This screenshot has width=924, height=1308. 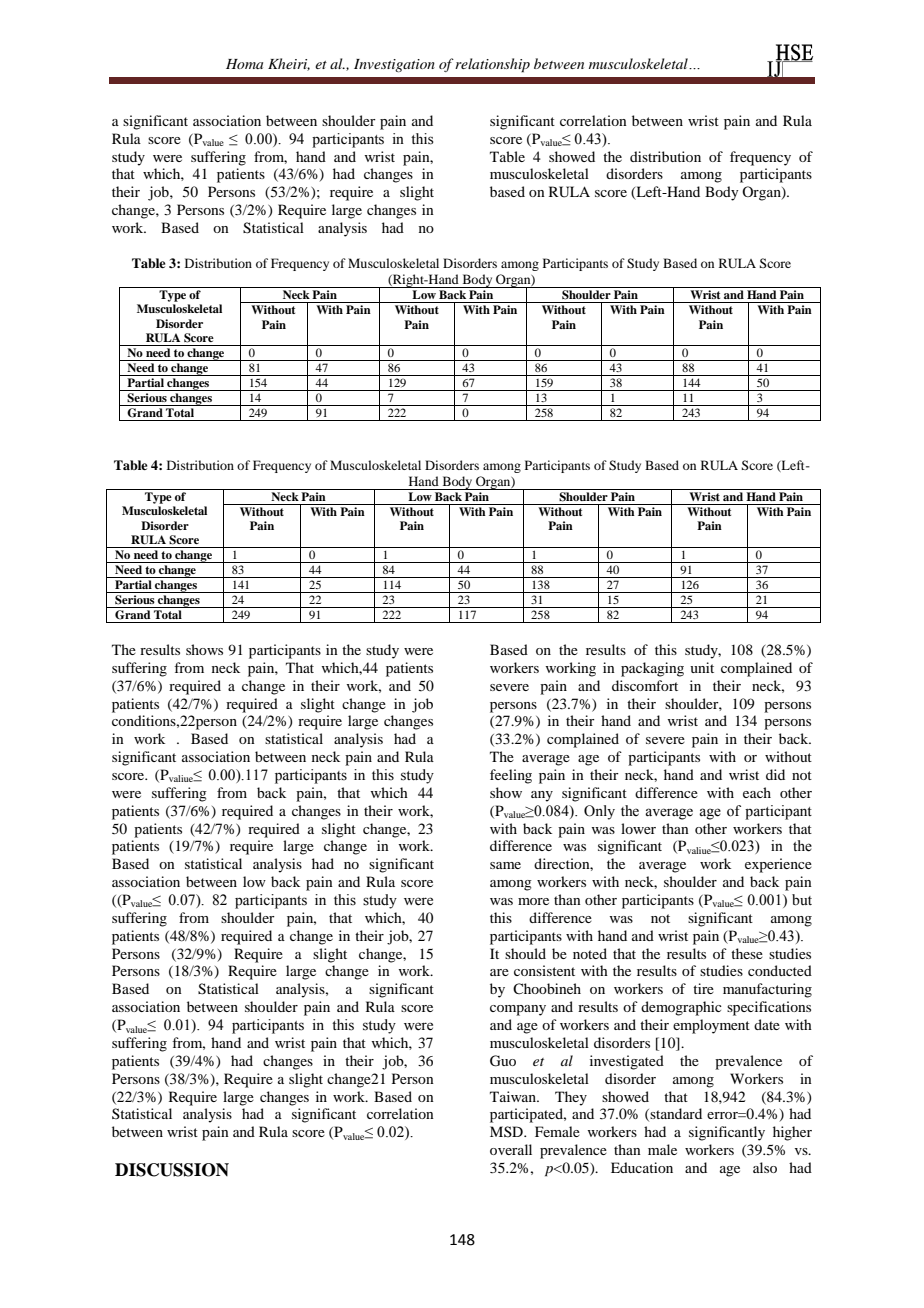 I want to click on Investigation, so click(x=394, y=65).
